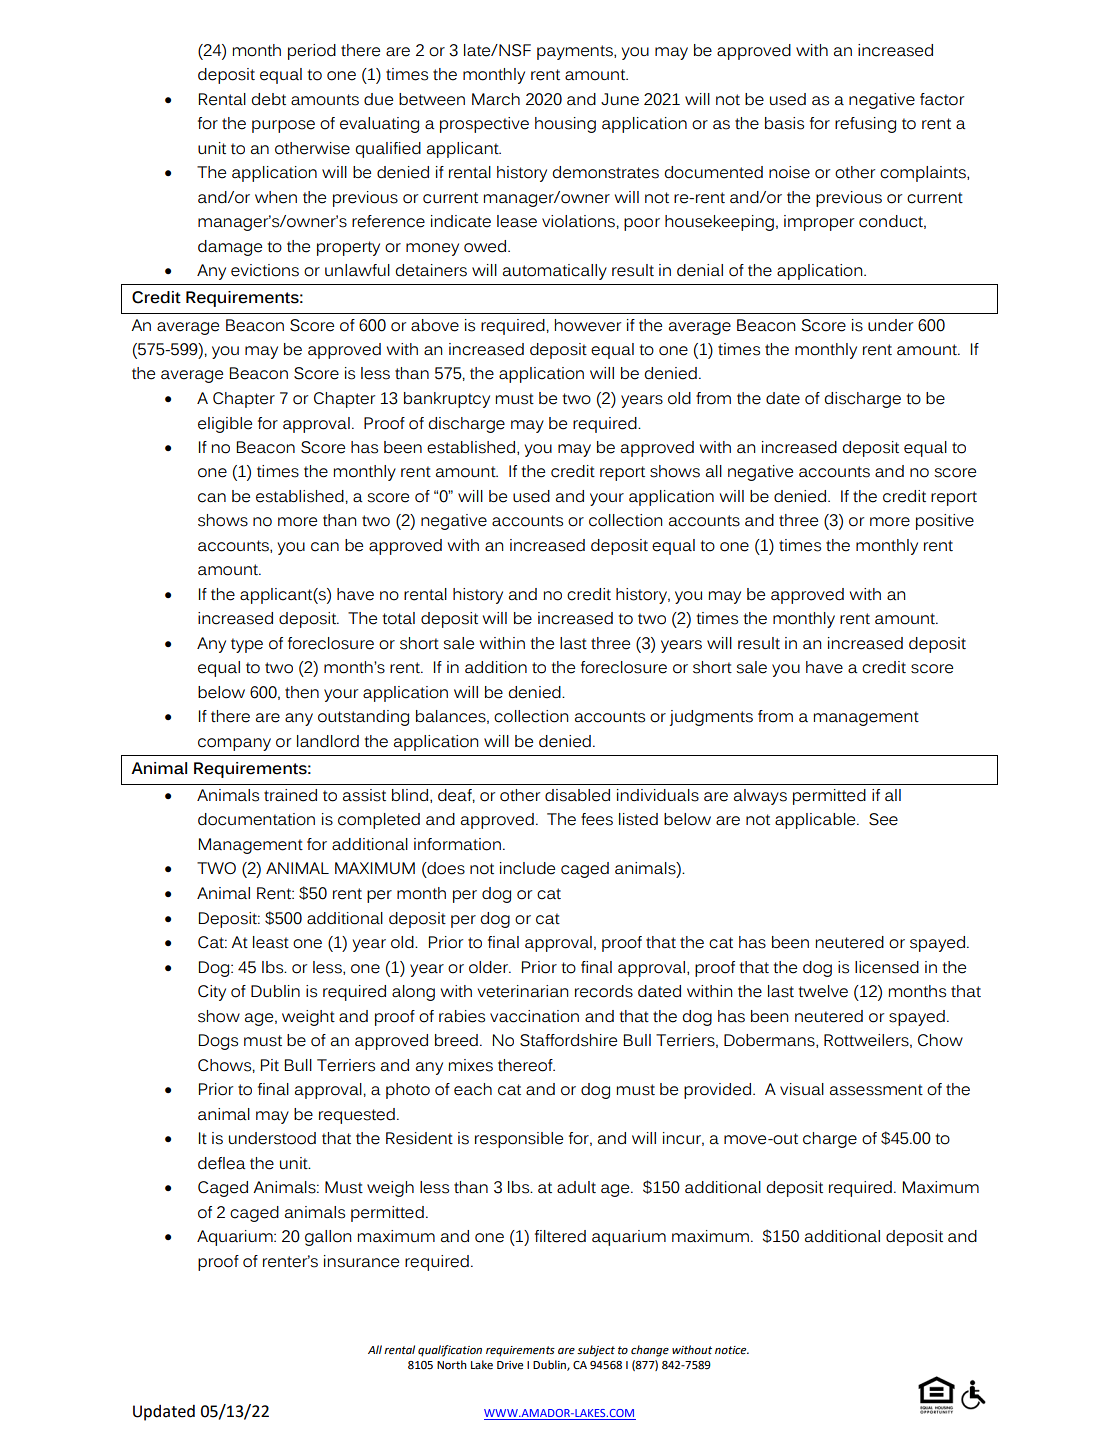 The image size is (1119, 1448). Describe the element at coordinates (577, 795) in the image. I see `disabled` at that location.
